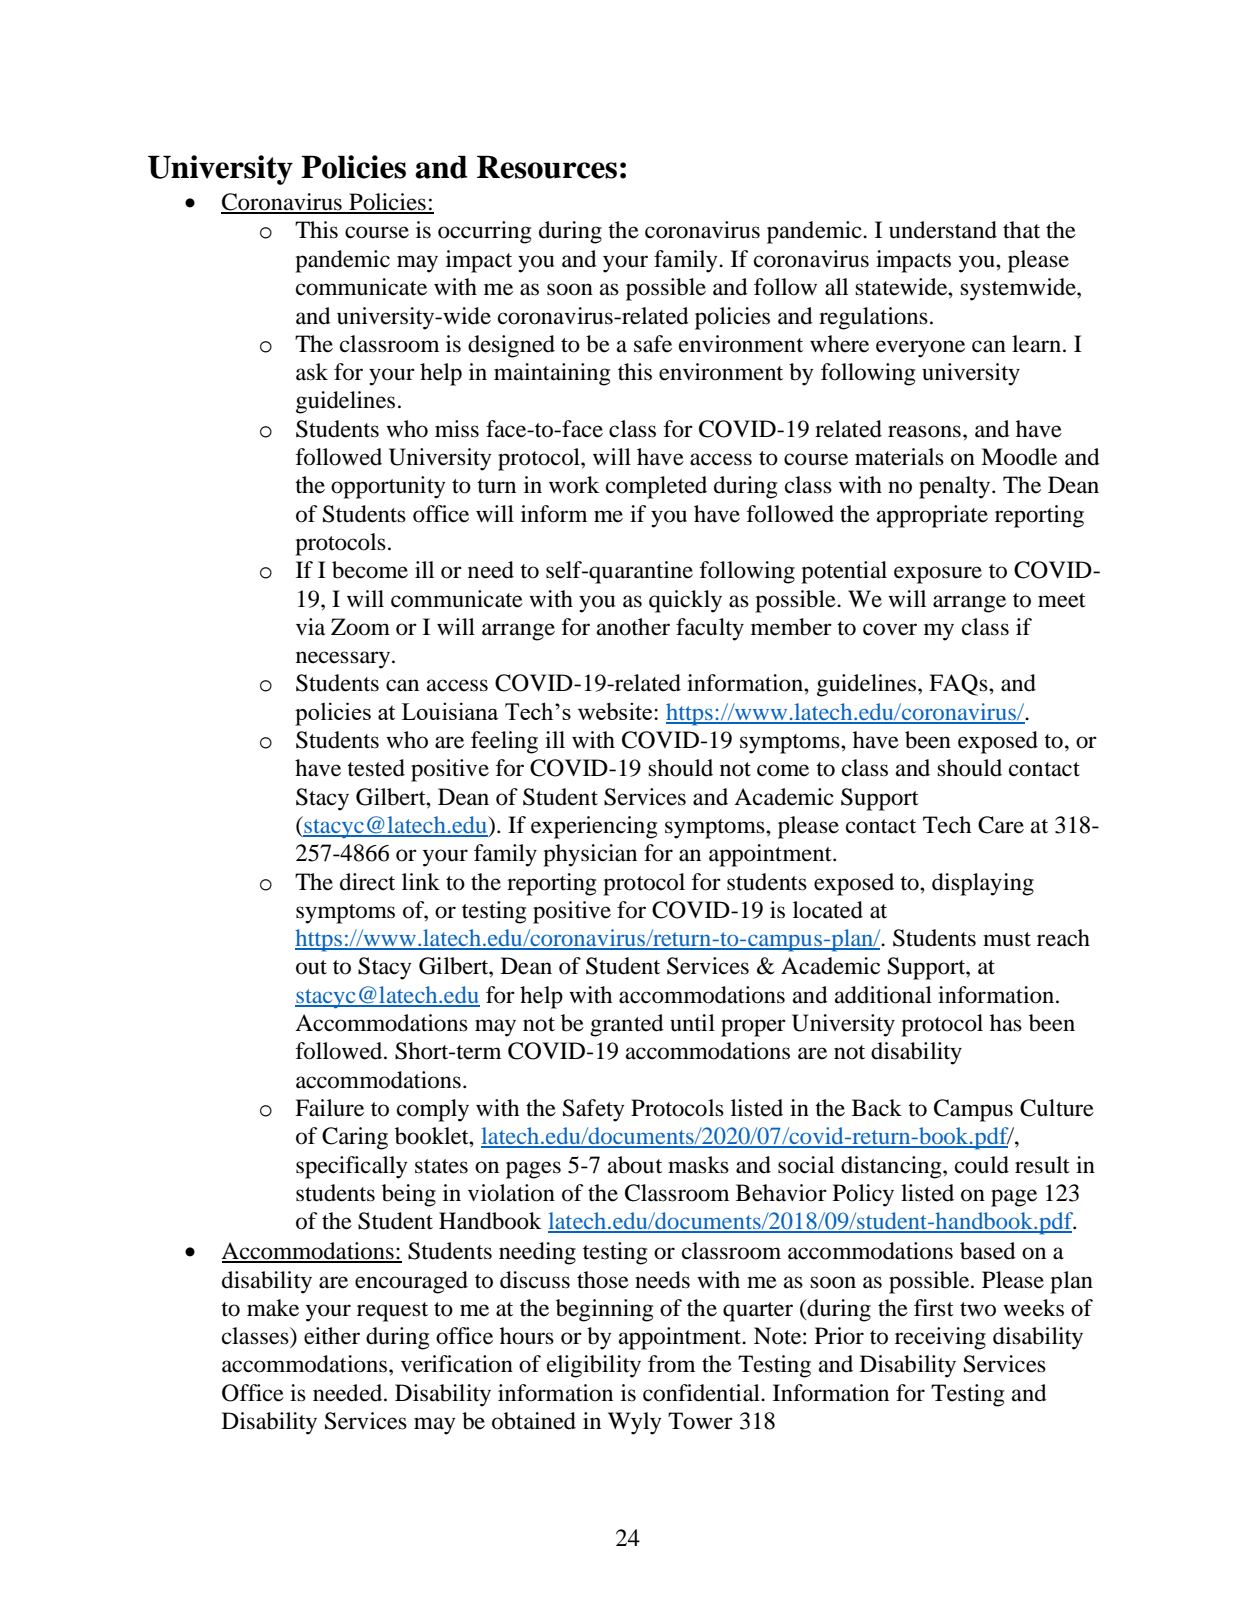  What do you see at coordinates (671, 1364) in the screenshot?
I see `from` at bounding box center [671, 1364].
